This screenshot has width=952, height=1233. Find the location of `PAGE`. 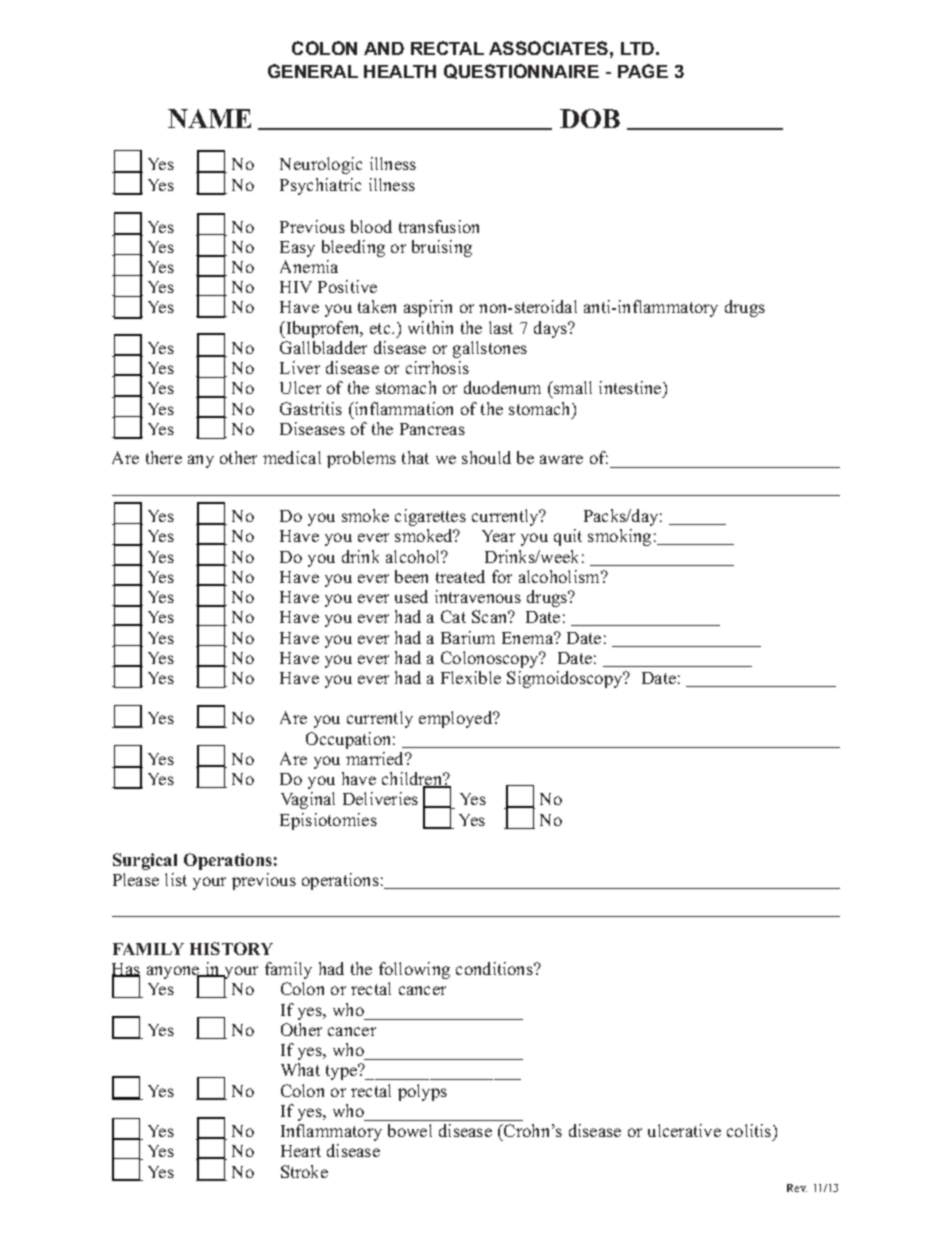

PAGE is located at coordinates (643, 71).
